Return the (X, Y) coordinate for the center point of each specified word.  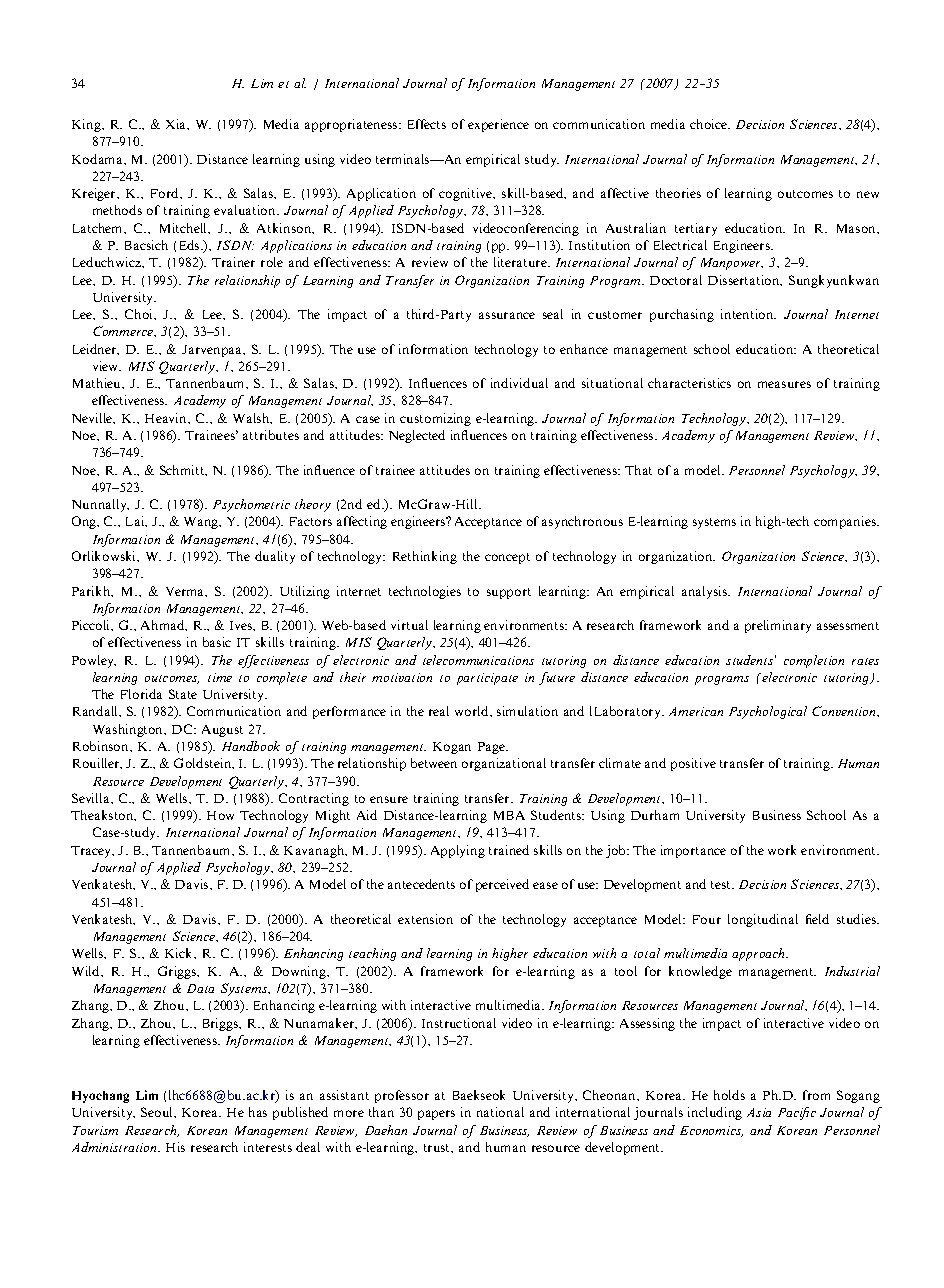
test (722, 885)
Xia (177, 124)
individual (519, 383)
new (868, 194)
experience (498, 125)
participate (487, 679)
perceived (502, 885)
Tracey (92, 852)
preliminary (778, 626)
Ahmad (164, 625)
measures (784, 384)
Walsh (252, 418)
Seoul (158, 1112)
